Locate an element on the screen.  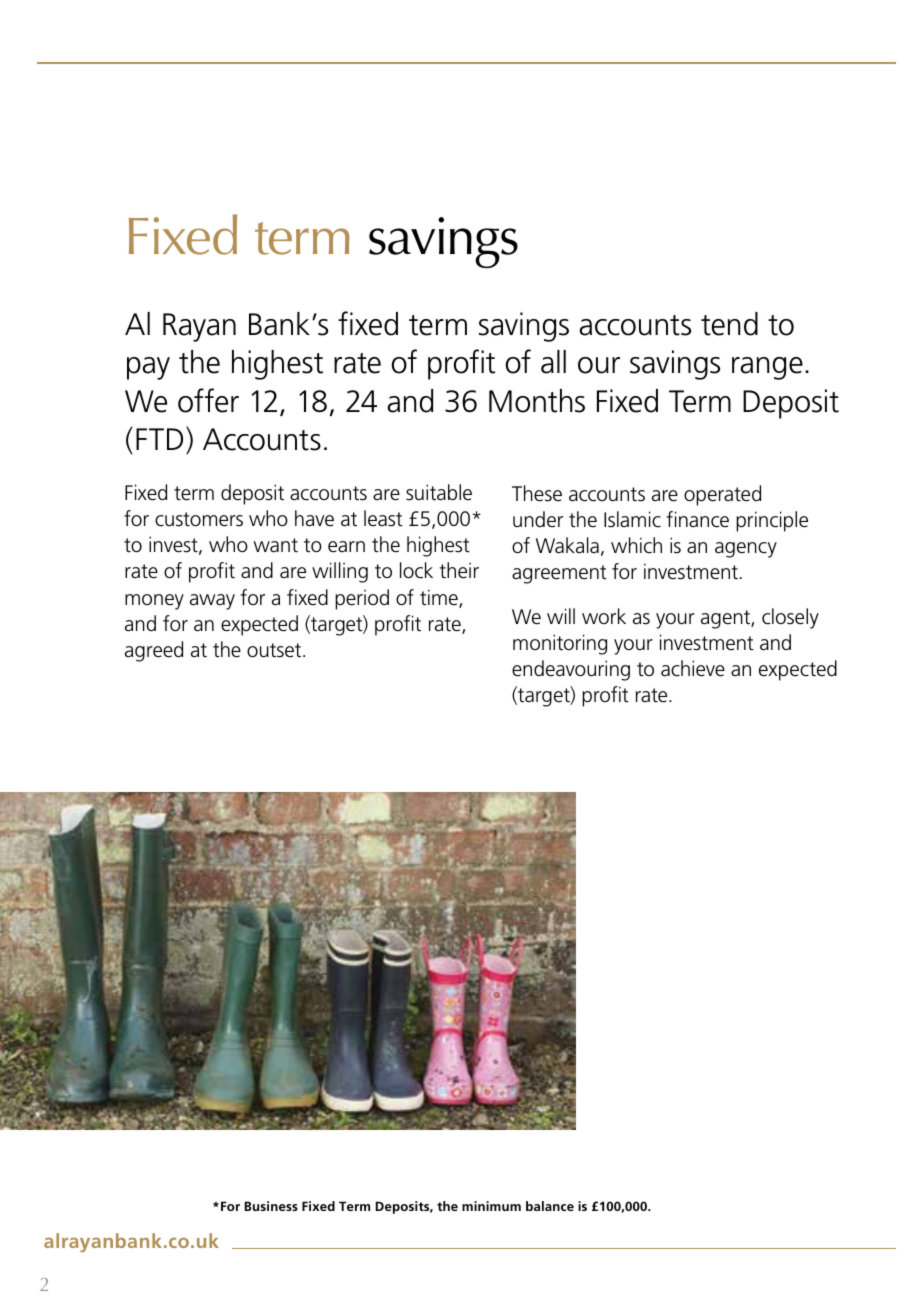
Business is located at coordinates (271, 1206).
